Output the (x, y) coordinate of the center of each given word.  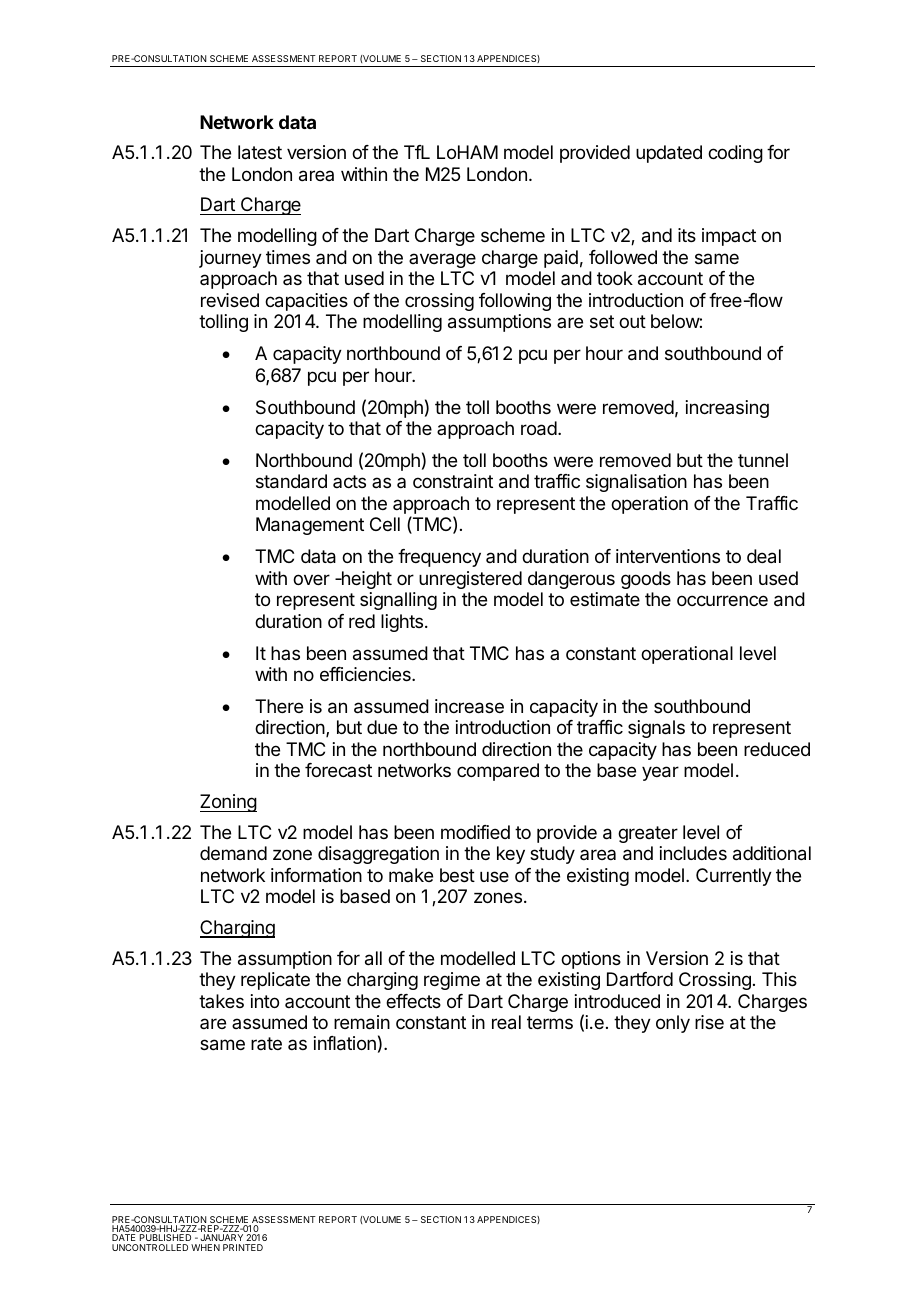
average (442, 260)
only (673, 1024)
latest (260, 152)
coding (735, 154)
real (506, 1022)
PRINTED (243, 1247)
